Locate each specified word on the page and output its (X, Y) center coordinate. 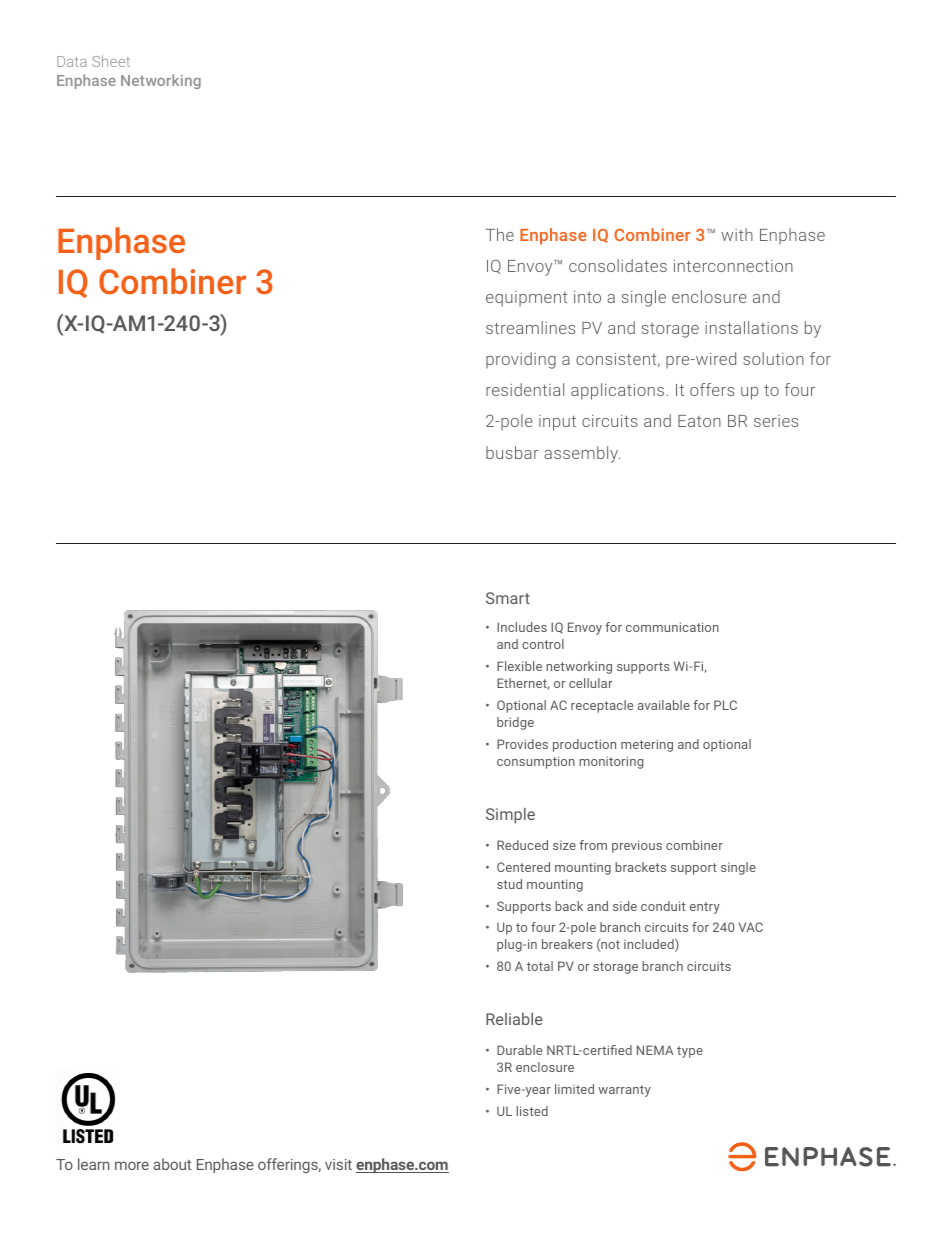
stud (509, 884)
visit (338, 1164)
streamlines (530, 327)
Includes (522, 627)
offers (712, 389)
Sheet (111, 61)
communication (672, 627)
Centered (523, 867)
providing (521, 360)
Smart (508, 598)
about (172, 1164)
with (737, 234)
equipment (526, 299)
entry (705, 908)
